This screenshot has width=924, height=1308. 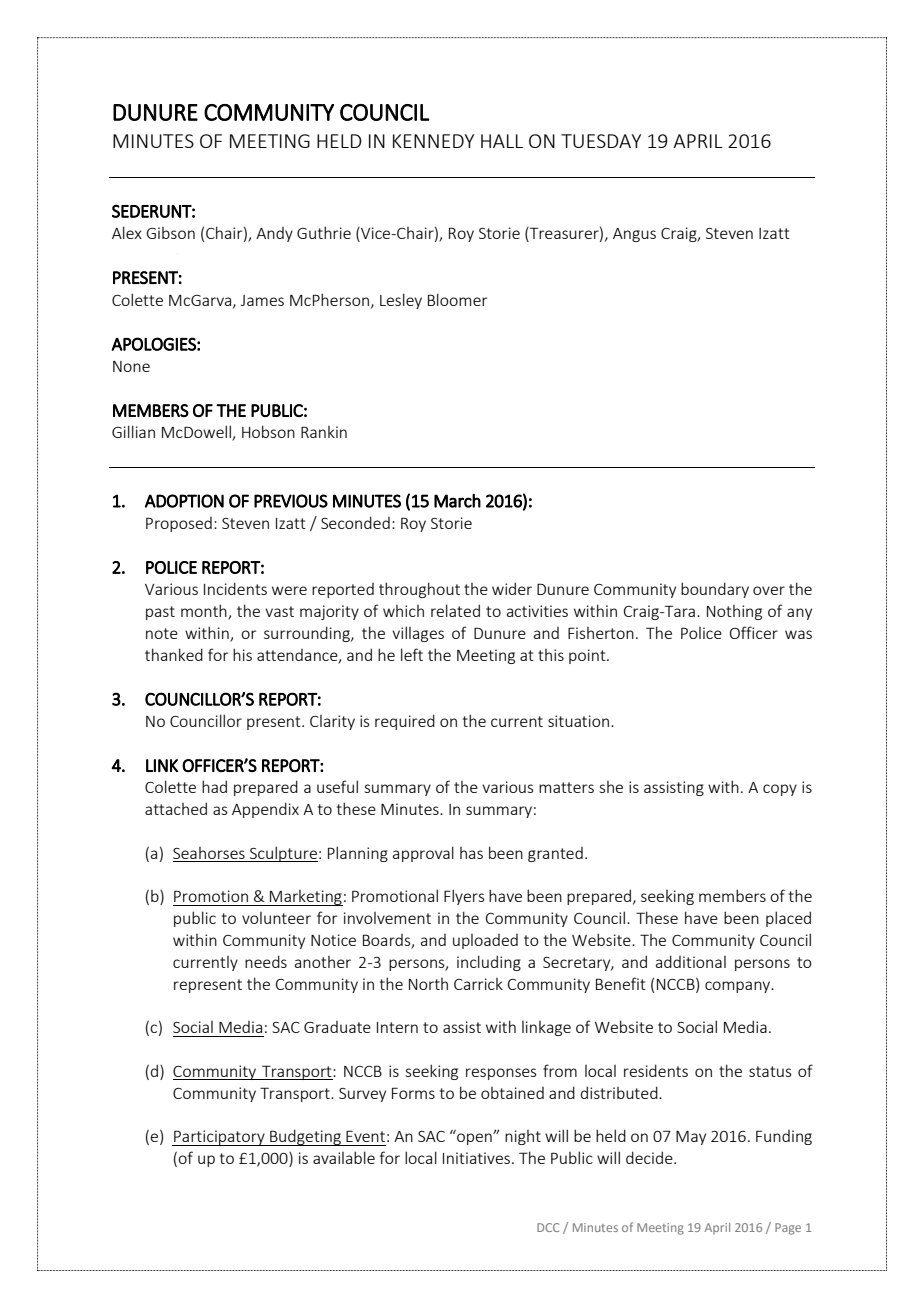 What do you see at coordinates (780, 790) in the screenshot?
I see `copy` at bounding box center [780, 790].
